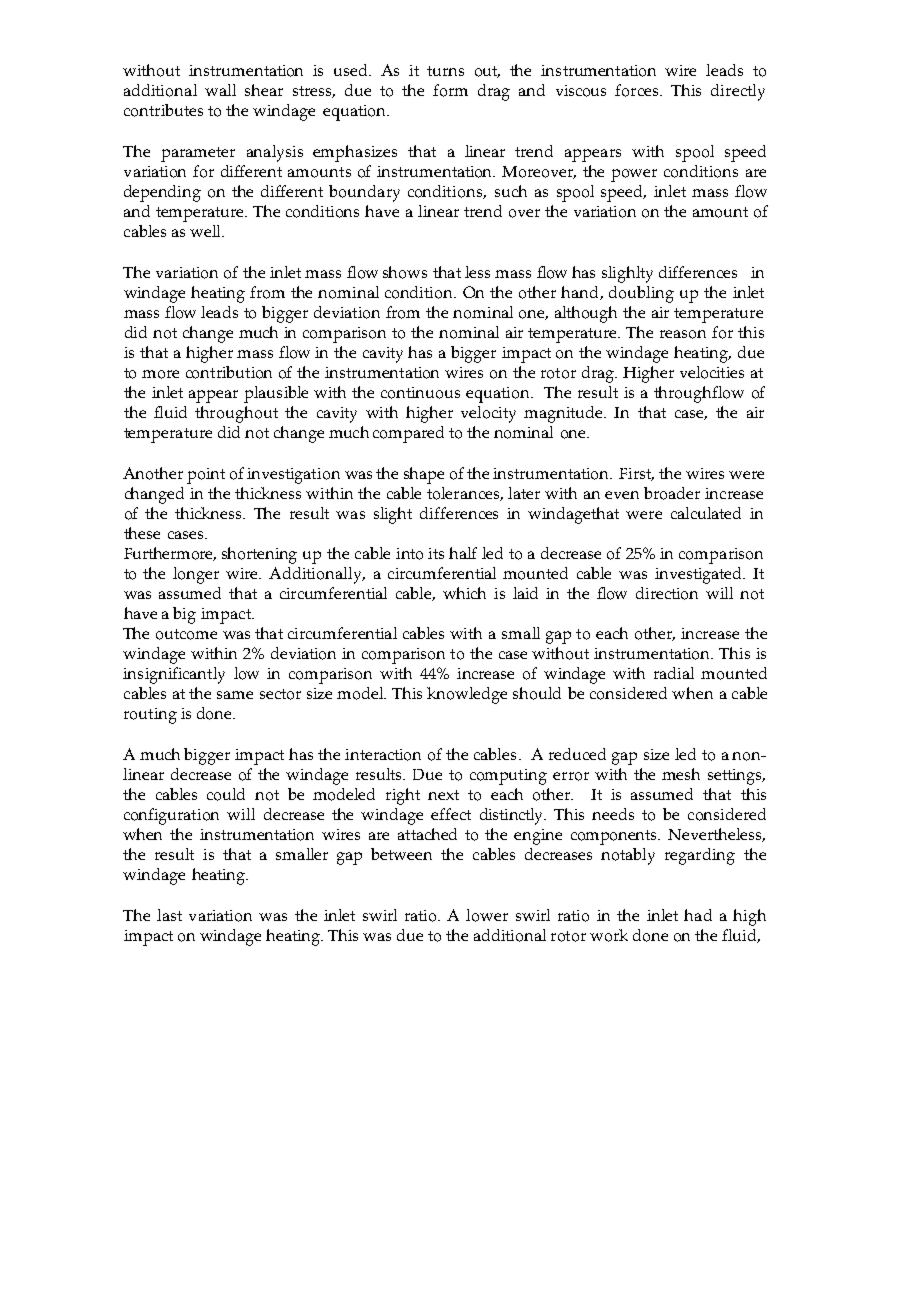 This document has height=1308, width=924. What do you see at coordinates (229, 372) in the document?
I see `contribution` at bounding box center [229, 372].
